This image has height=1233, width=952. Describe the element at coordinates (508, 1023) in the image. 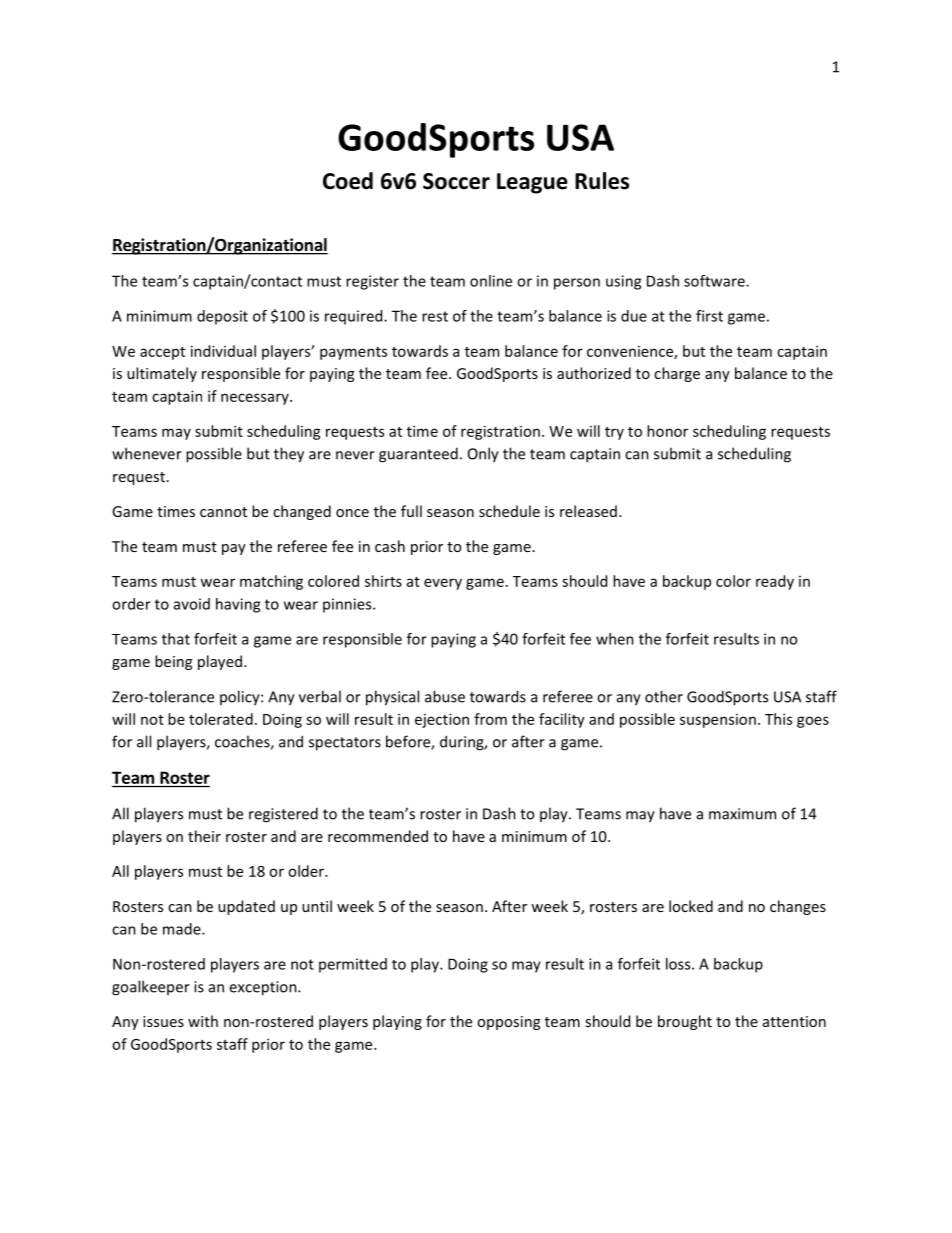

I see `opposing` at that location.
